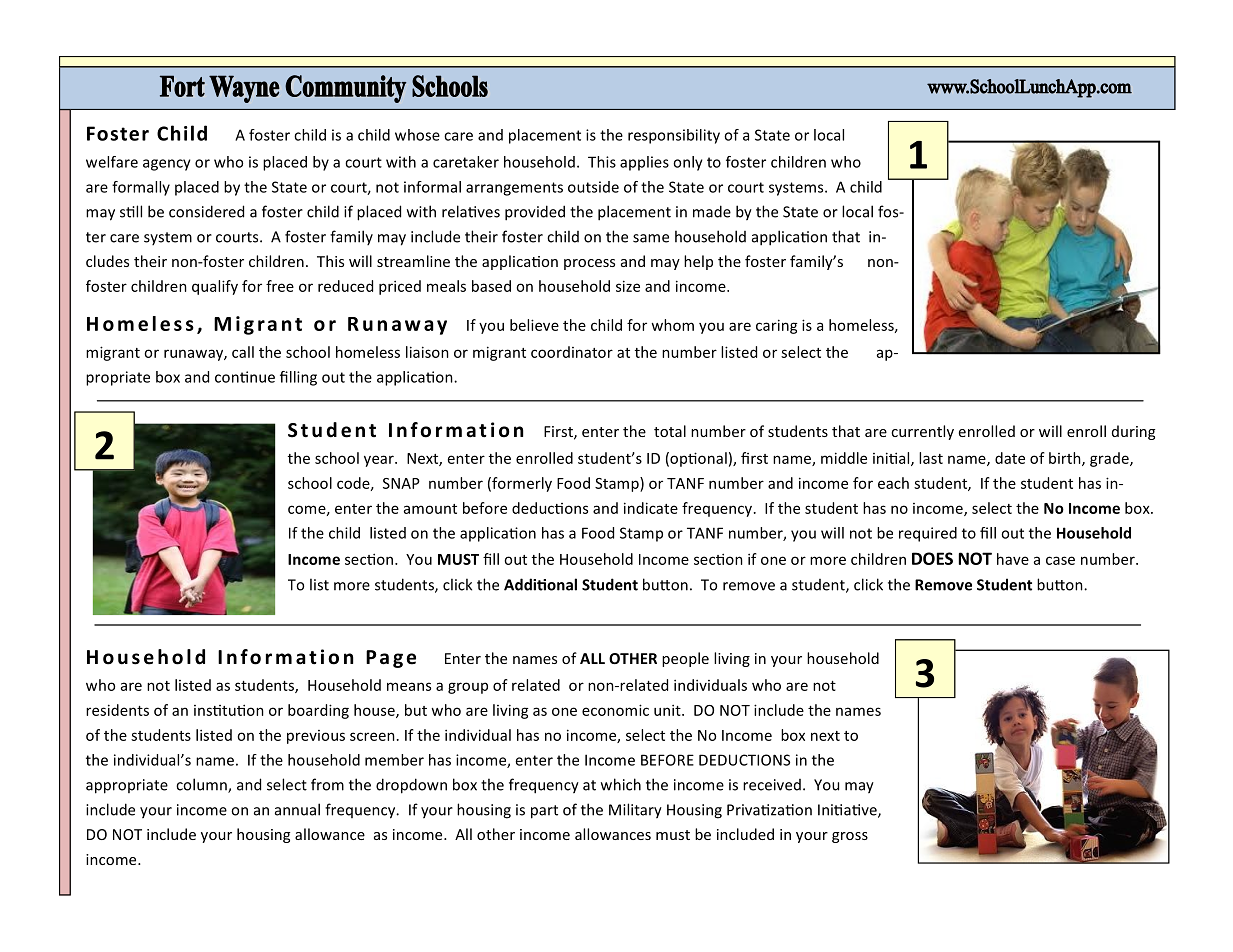 The width and height of the document is (1233, 952). Describe the element at coordinates (688, 163) in the document. I see `only` at that location.
